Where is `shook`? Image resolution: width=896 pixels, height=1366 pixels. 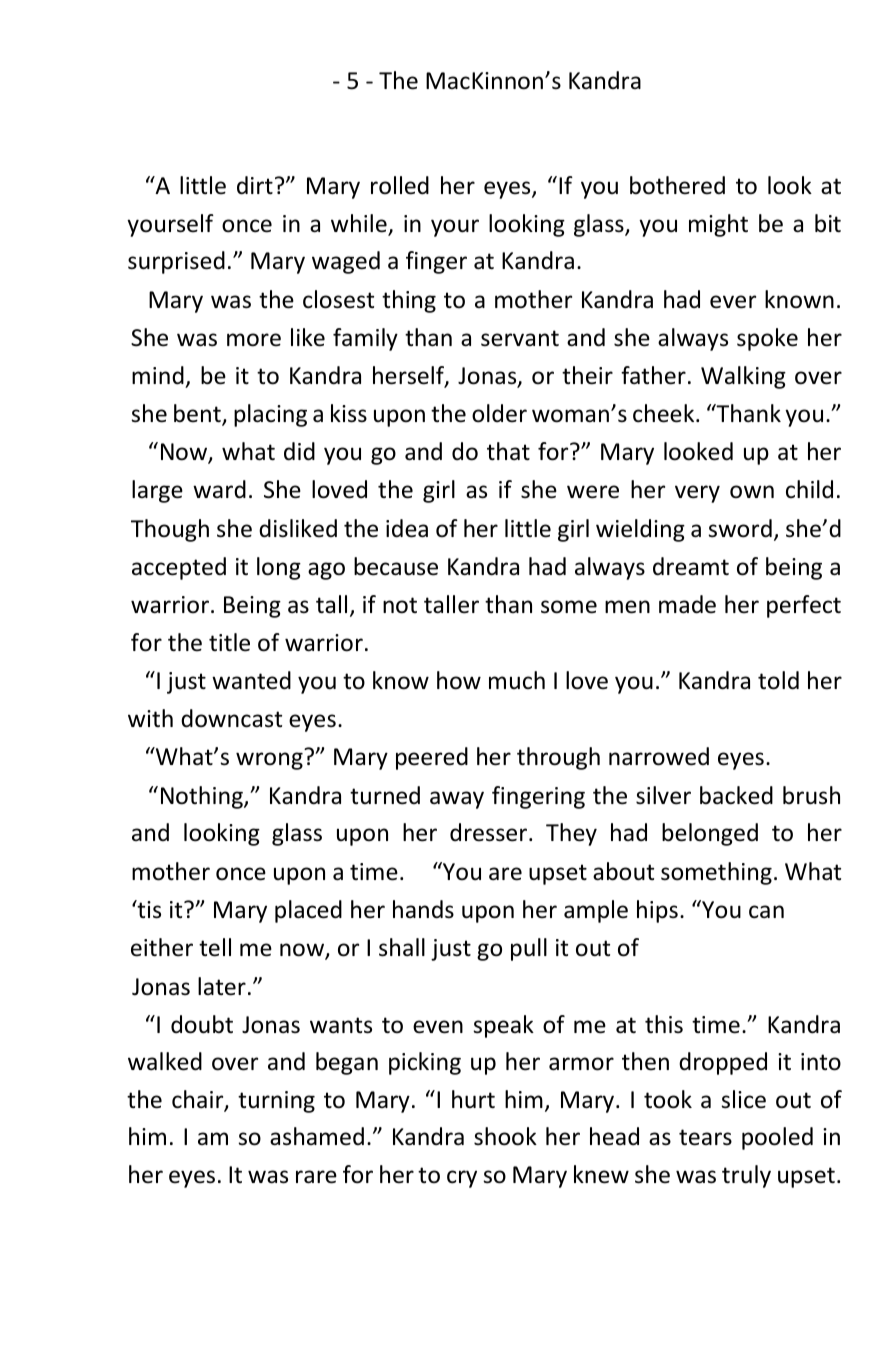 shook is located at coordinates (505, 1136).
